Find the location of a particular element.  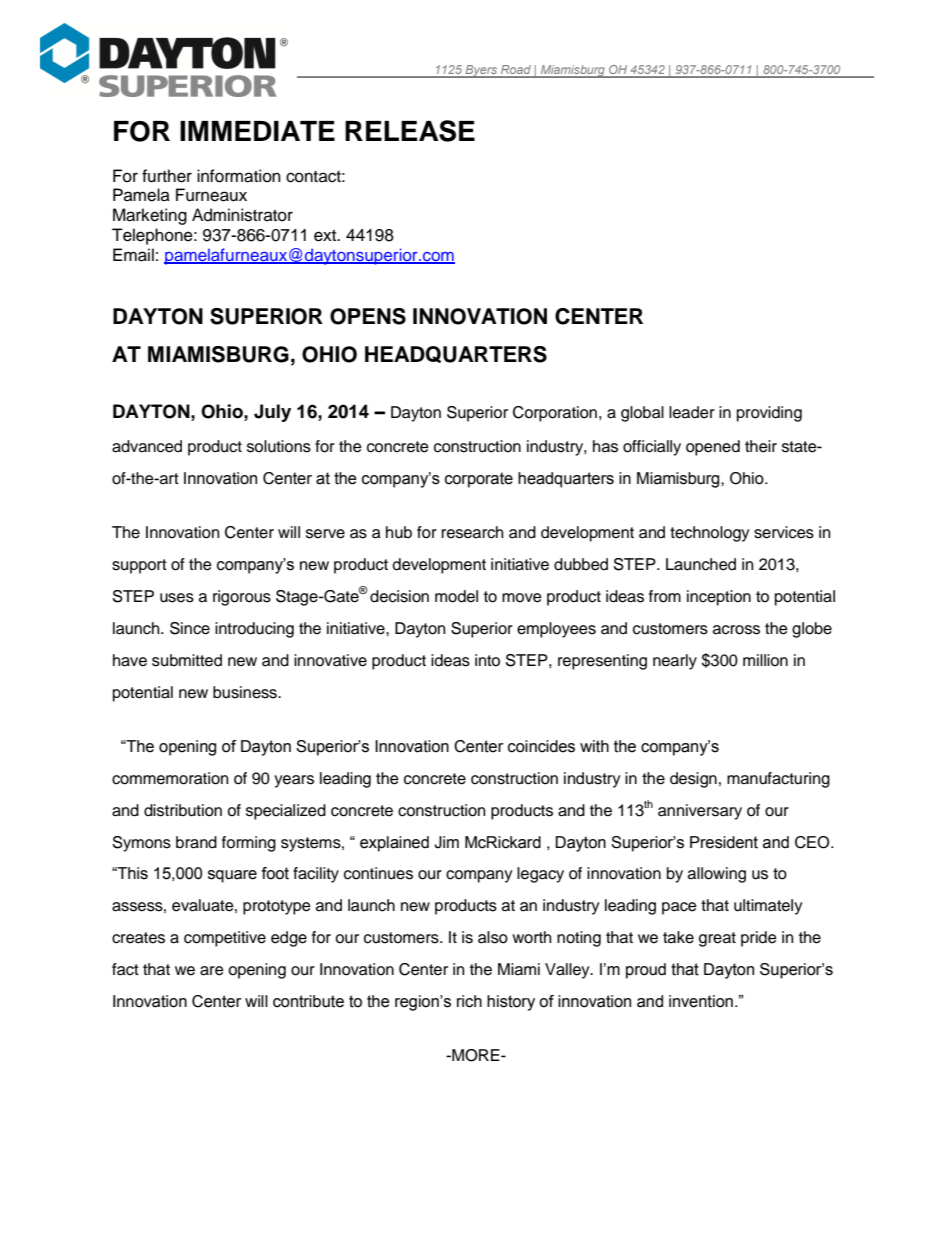

technology is located at coordinates (710, 534).
